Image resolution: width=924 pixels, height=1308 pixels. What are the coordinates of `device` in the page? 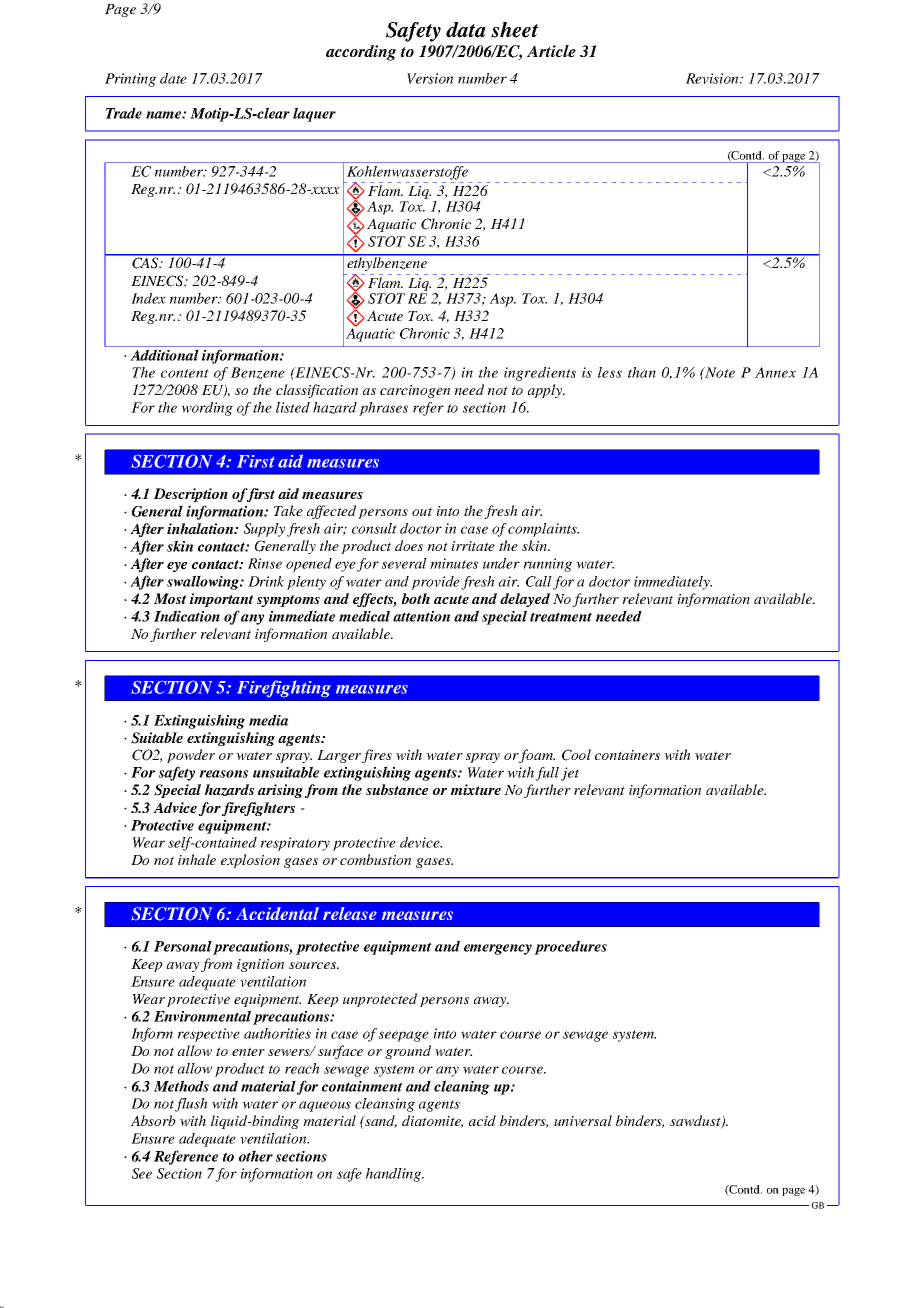 It's located at (421, 842).
